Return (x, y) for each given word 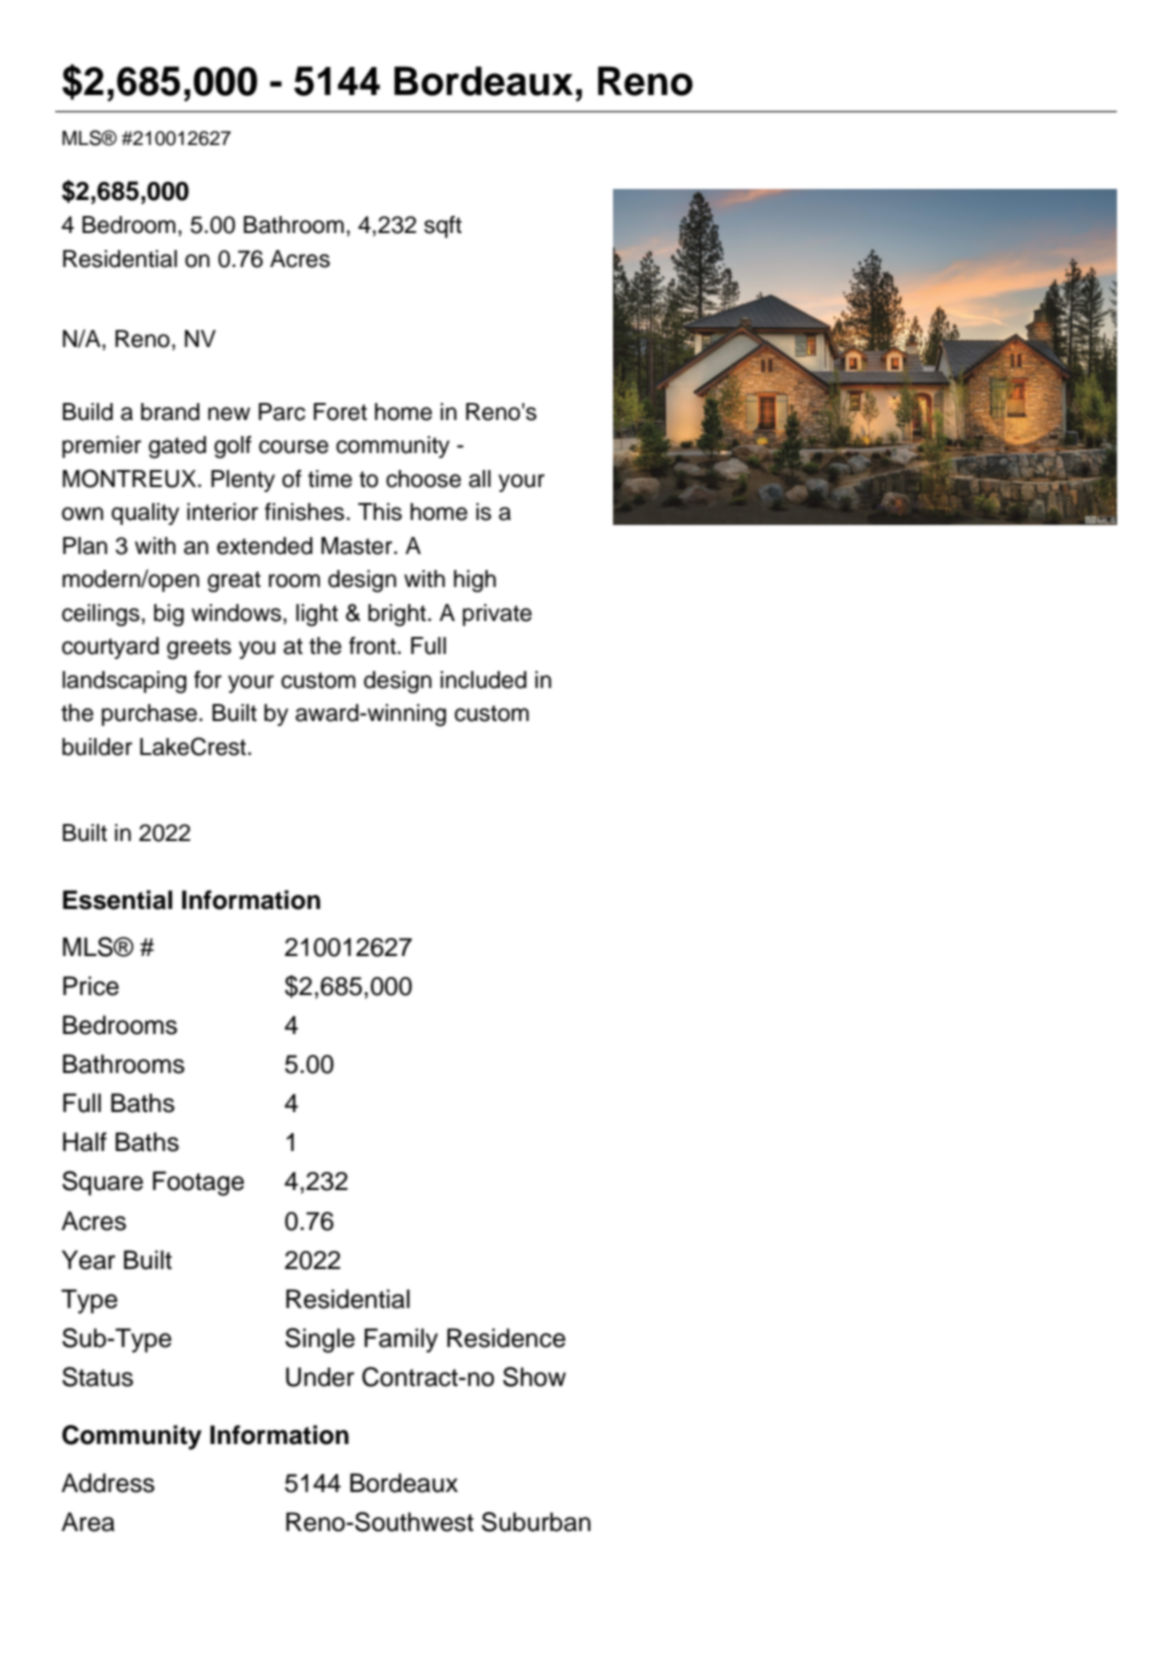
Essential (117, 900)
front (372, 646)
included (483, 680)
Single (320, 1340)
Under (320, 1377)
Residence (506, 1338)
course (294, 447)
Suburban (536, 1522)
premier (101, 447)
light (317, 615)
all (480, 479)
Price (91, 986)
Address (108, 1483)
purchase (151, 715)
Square (102, 1183)
